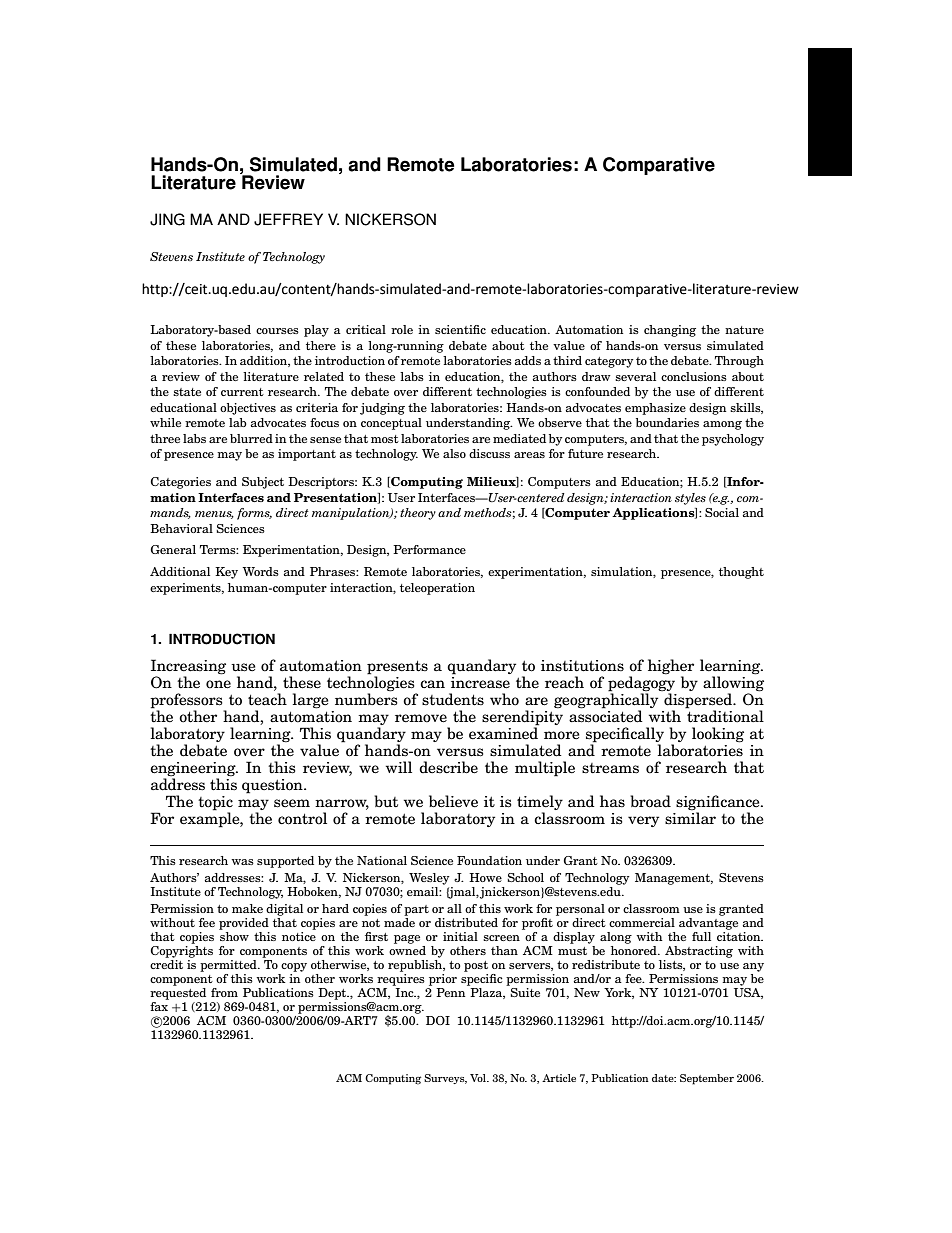  I want to click on Surveys, so click(445, 1079).
